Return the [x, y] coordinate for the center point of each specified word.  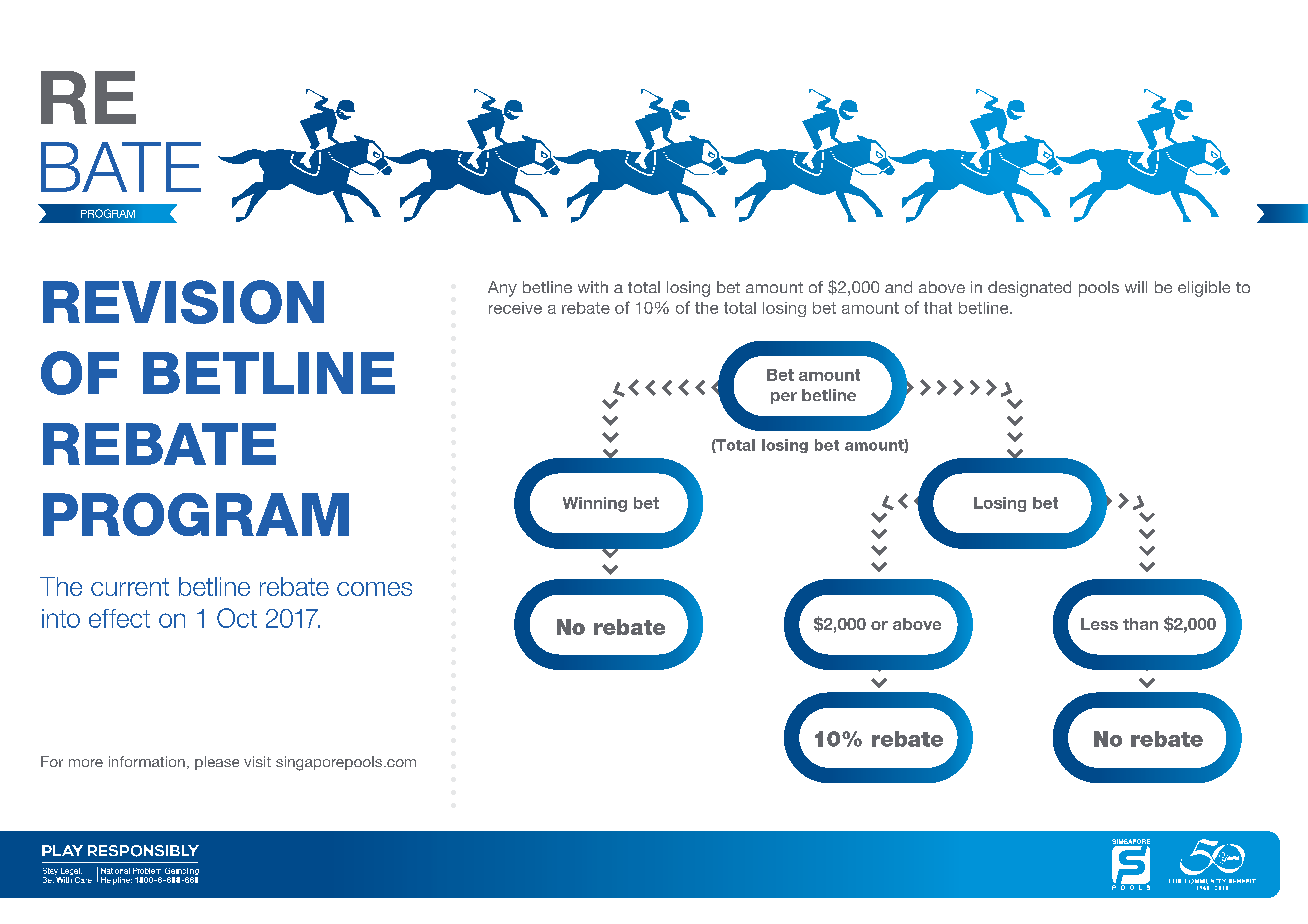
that [938, 308]
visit [257, 761]
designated [1029, 289]
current [130, 587]
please [217, 763]
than [1140, 624]
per [784, 398]
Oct [237, 618]
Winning [595, 504]
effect [119, 618]
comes [374, 589]
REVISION [183, 302]
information [147, 761]
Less [1099, 624]
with [593, 287]
